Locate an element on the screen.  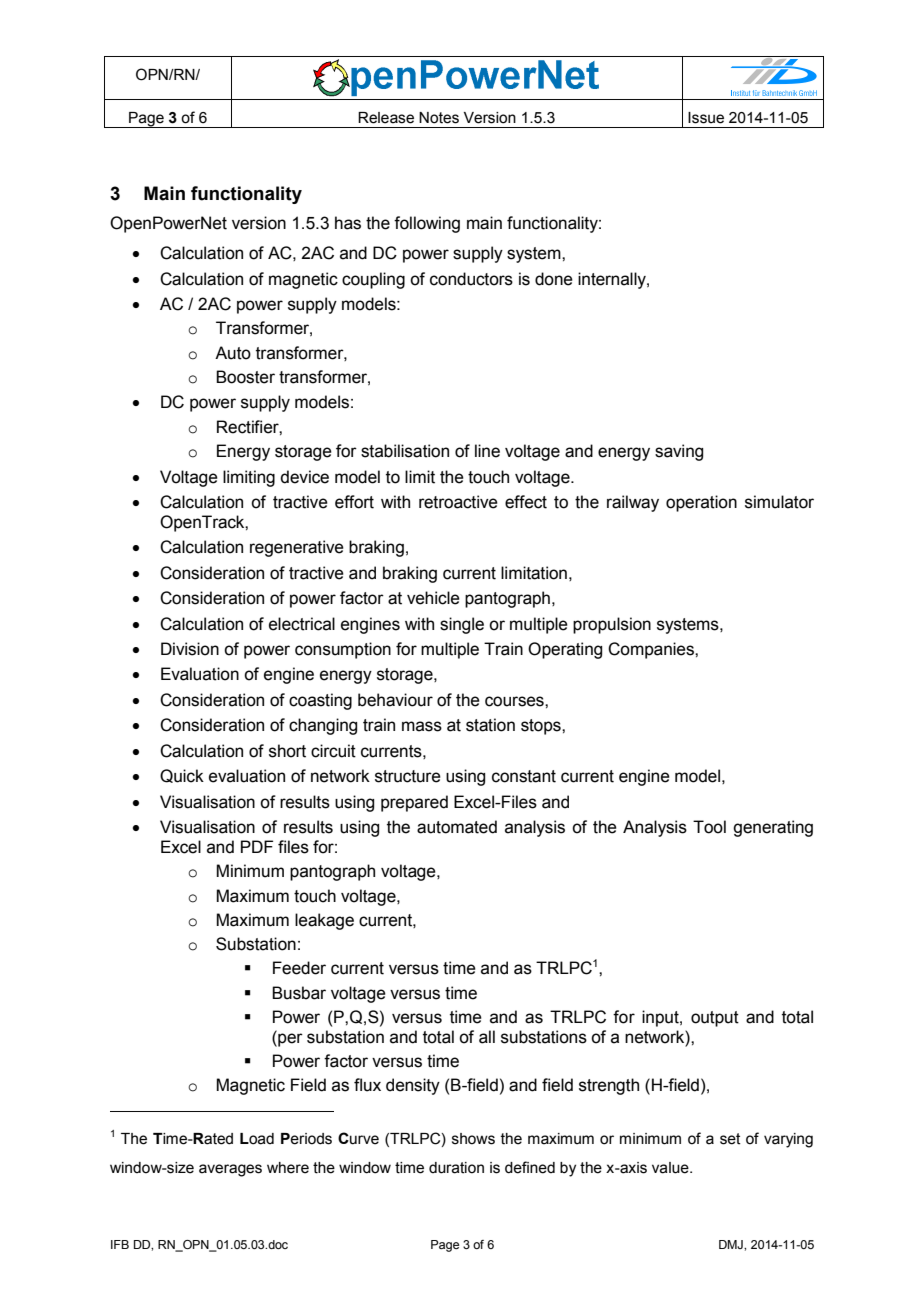
Issue is located at coordinates (706, 118).
